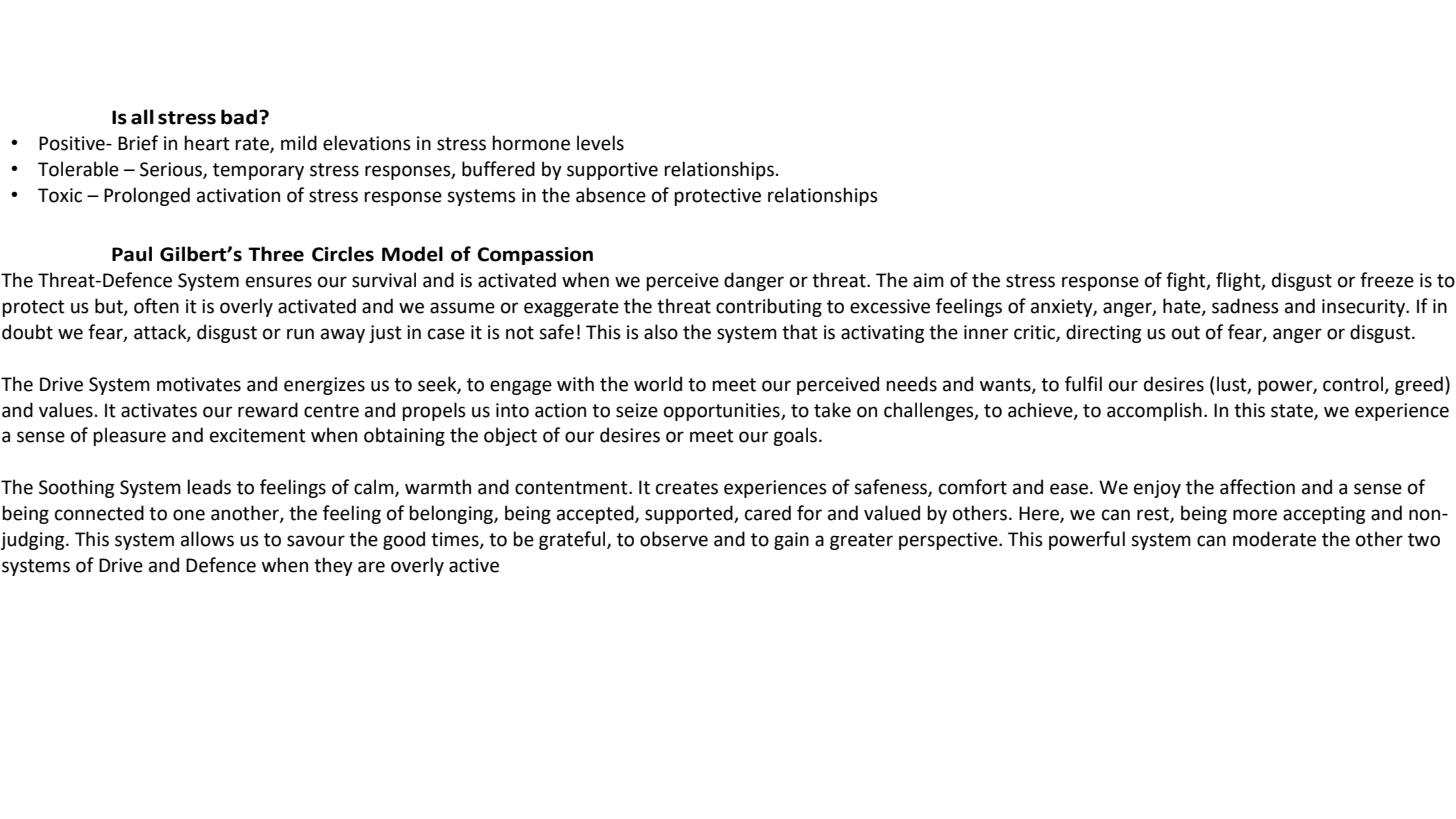  I want to click on Paul, so click(132, 254).
